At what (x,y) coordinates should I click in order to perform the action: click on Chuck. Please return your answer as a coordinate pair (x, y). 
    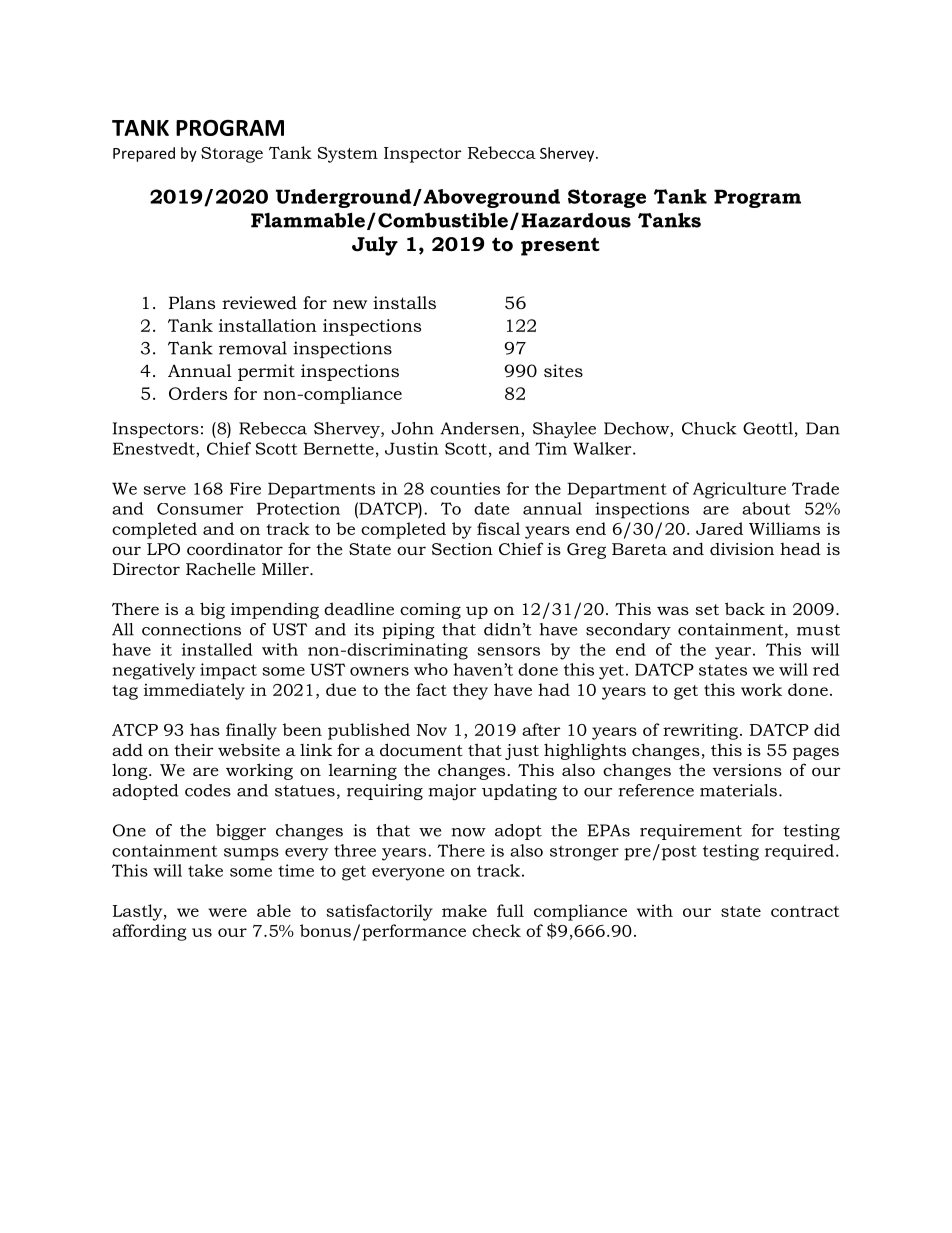
    Looking at the image, I should click on (709, 428).
